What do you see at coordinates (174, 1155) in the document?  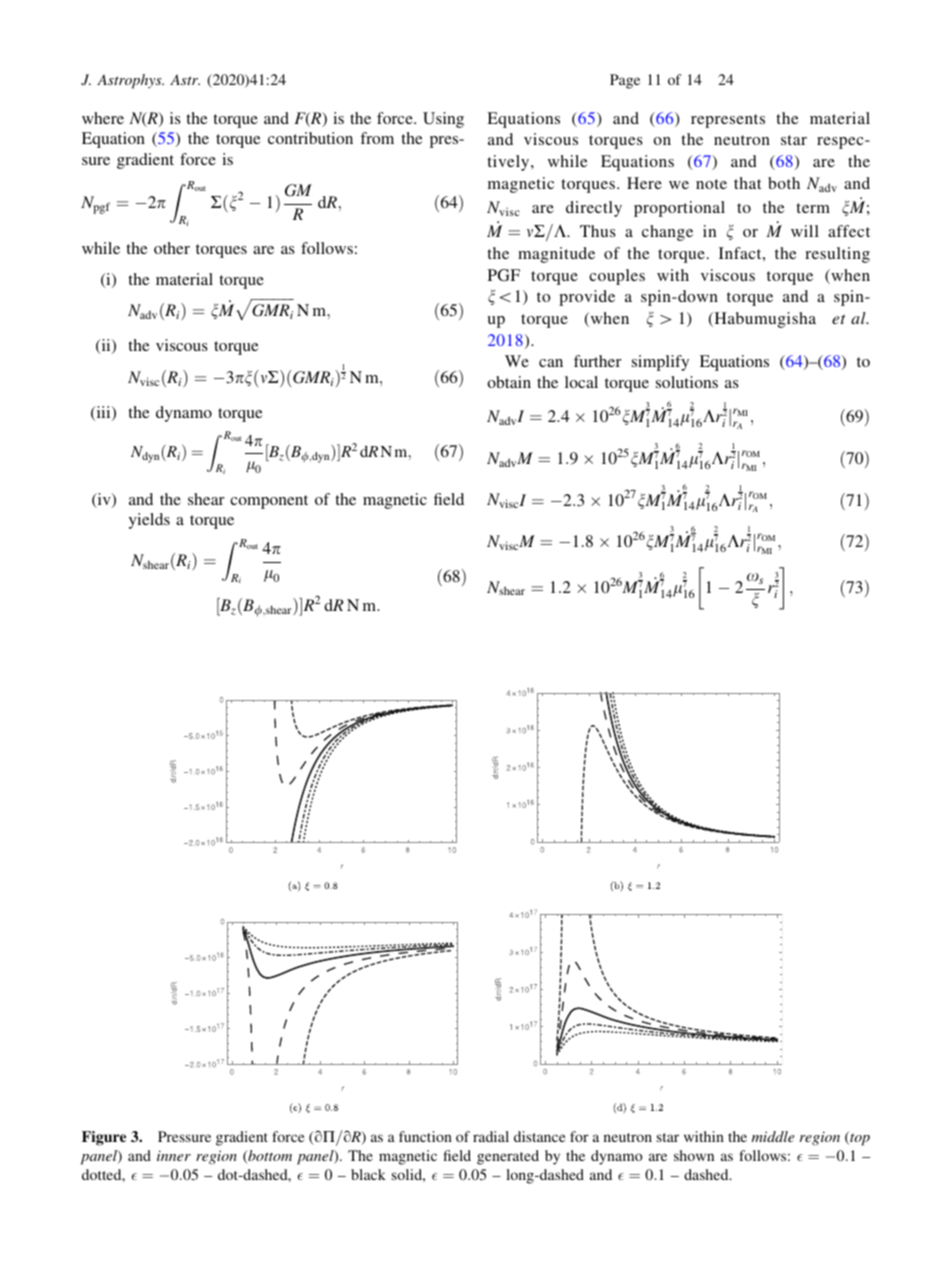 I see `inner` at bounding box center [174, 1155].
